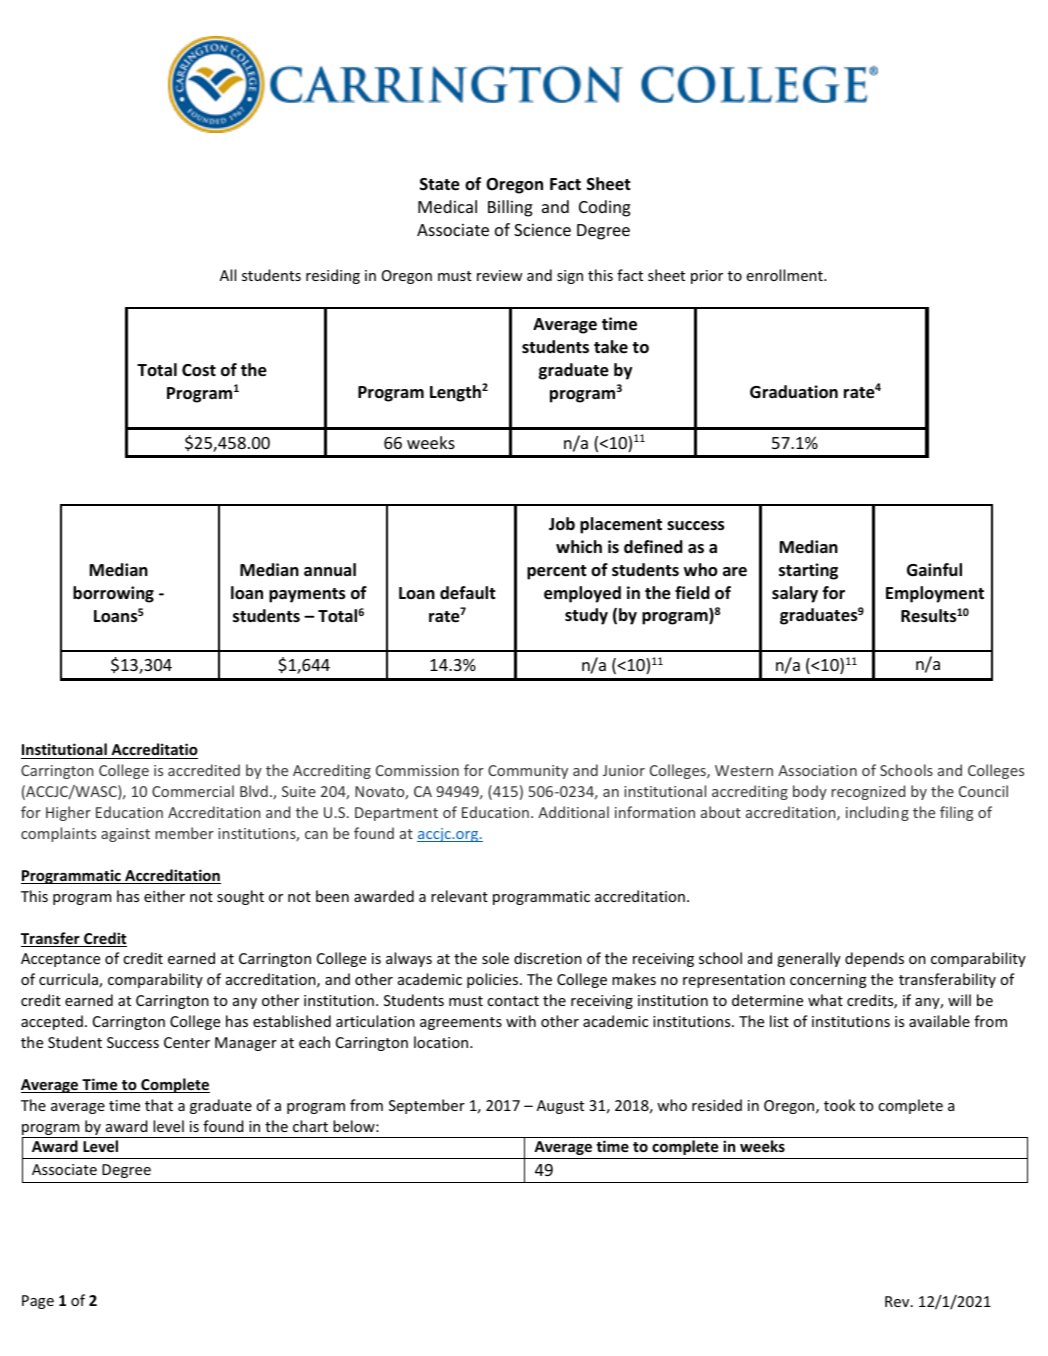 This document has width=1048, height=1356. I want to click on Cost, so click(199, 370).
